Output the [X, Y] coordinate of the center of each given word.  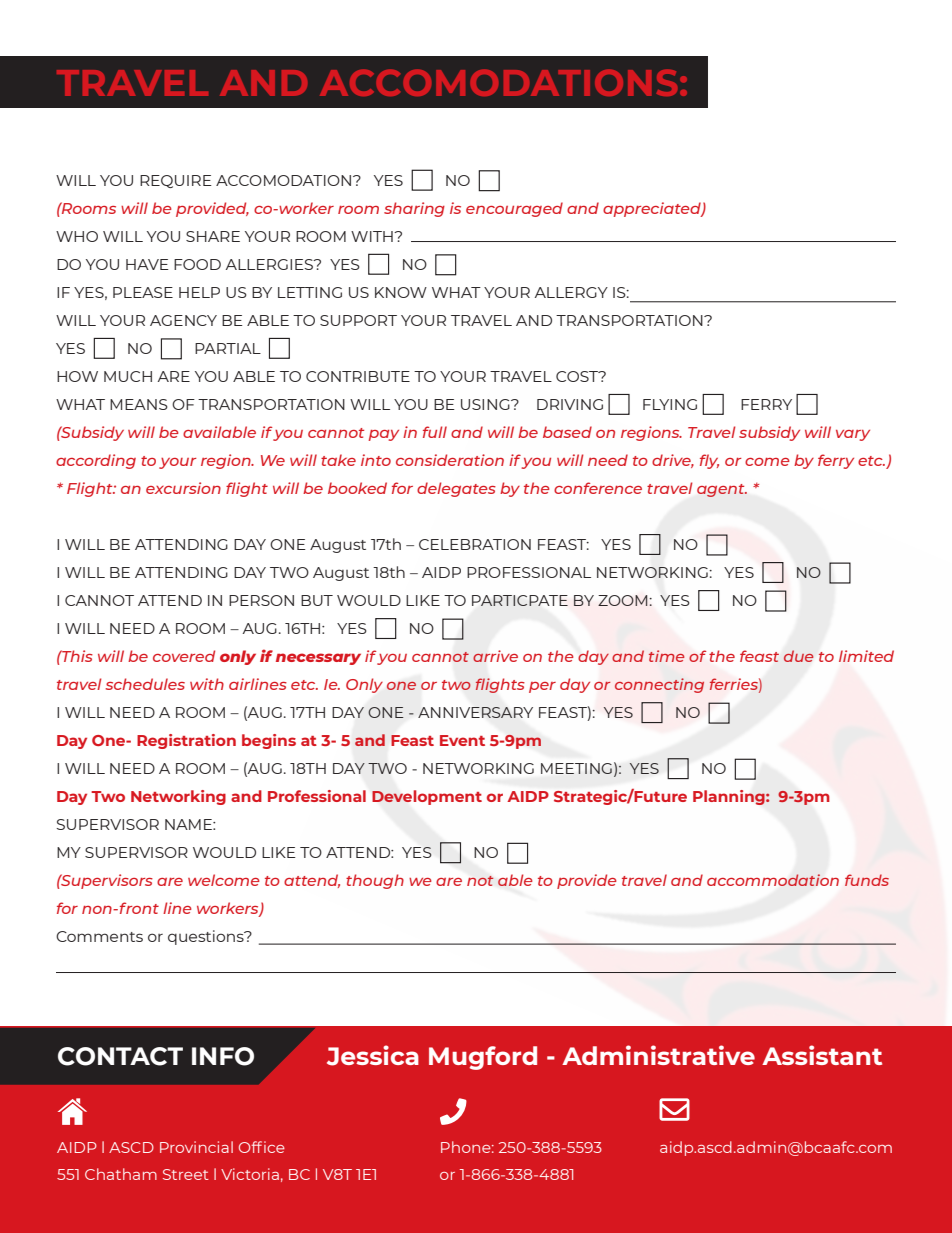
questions [207, 937]
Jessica [373, 1055]
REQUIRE [176, 181]
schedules [145, 684]
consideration [450, 460]
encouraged [514, 209]
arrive [495, 656]
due [798, 656]
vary [853, 435]
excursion [183, 488]
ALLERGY [571, 292]
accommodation [773, 880]
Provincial [196, 1147]
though [375, 881]
